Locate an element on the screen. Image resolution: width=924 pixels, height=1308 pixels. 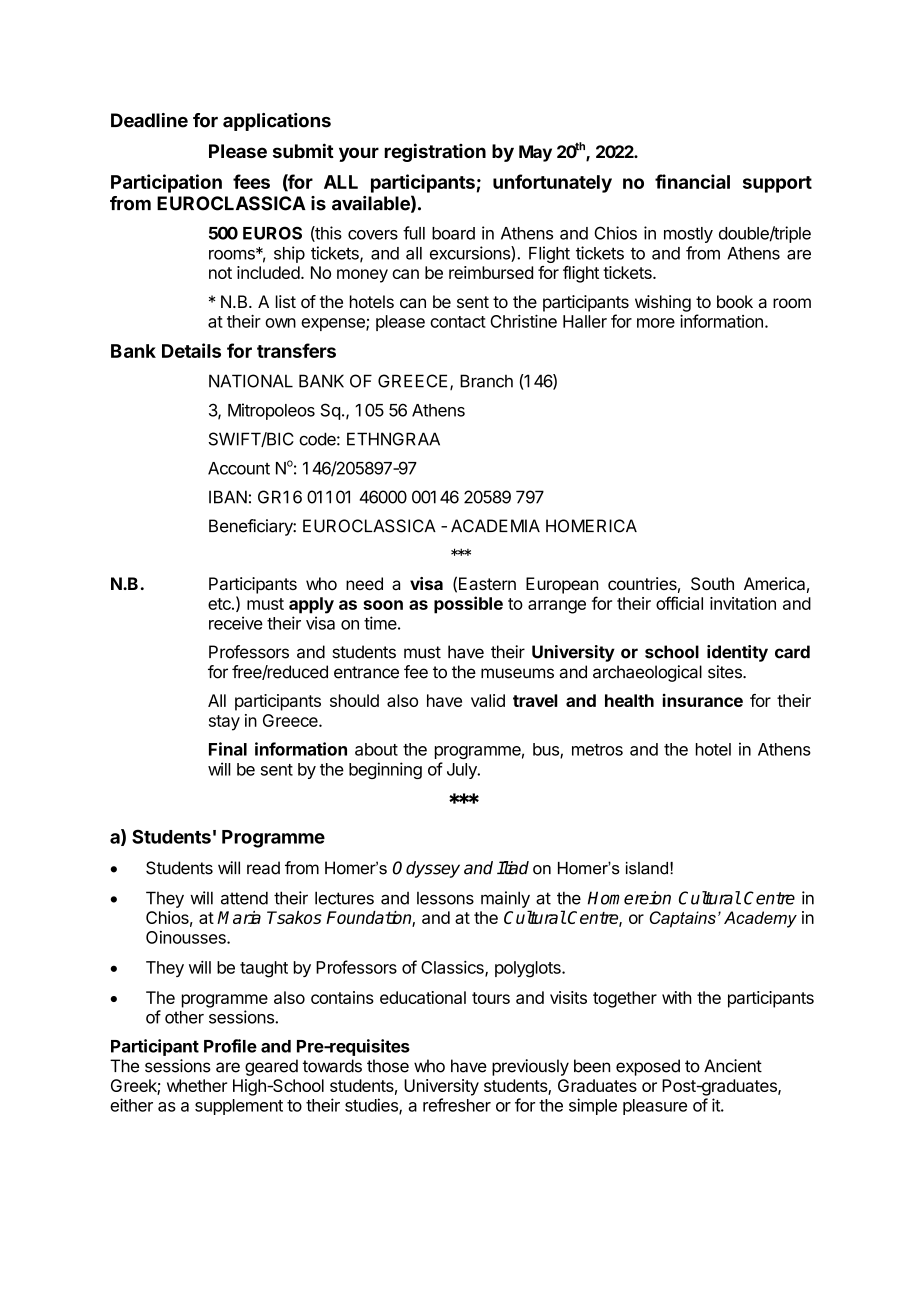
July is located at coordinates (463, 771).
